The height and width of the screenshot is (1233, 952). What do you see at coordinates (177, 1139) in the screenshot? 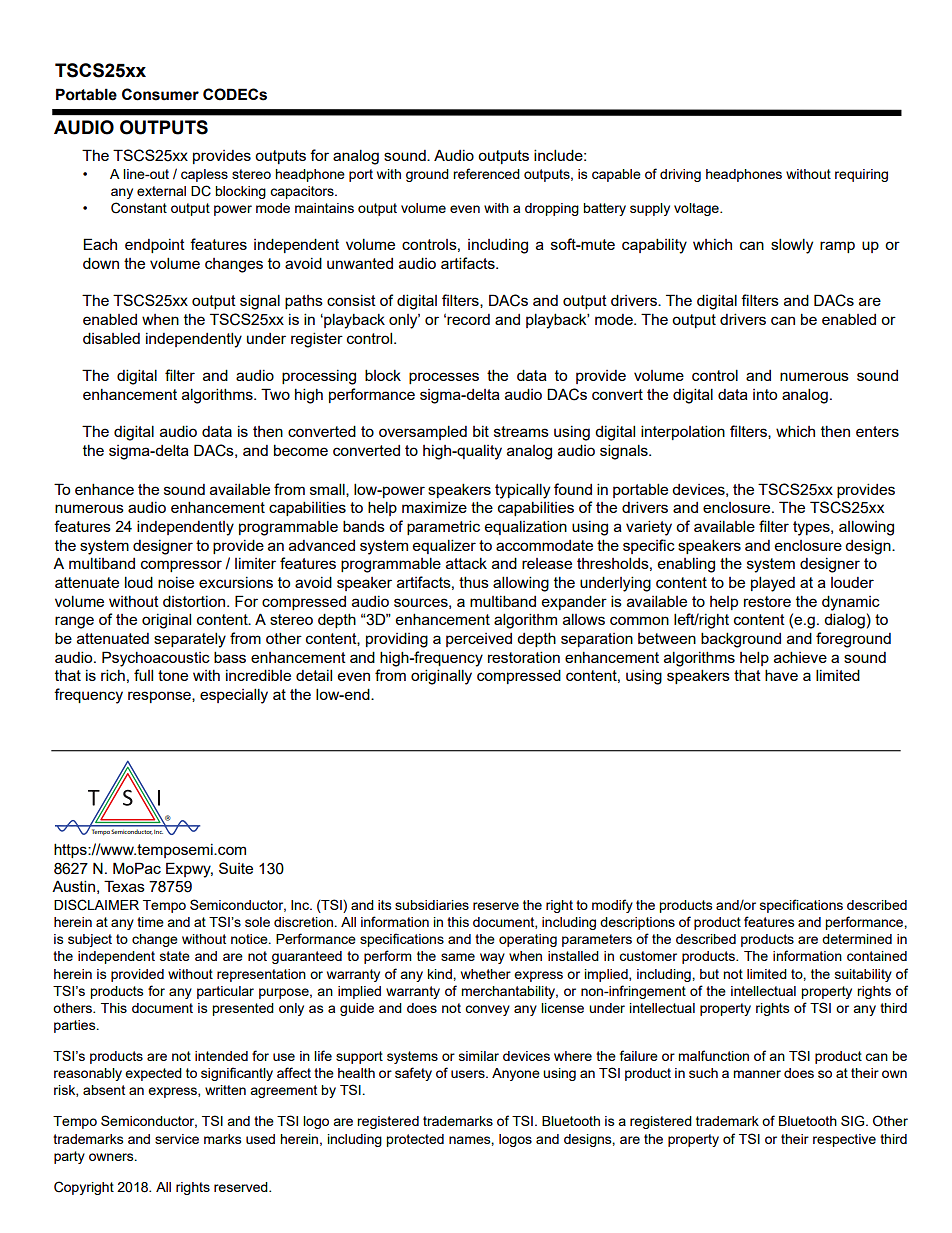
I see `service` at bounding box center [177, 1139].
